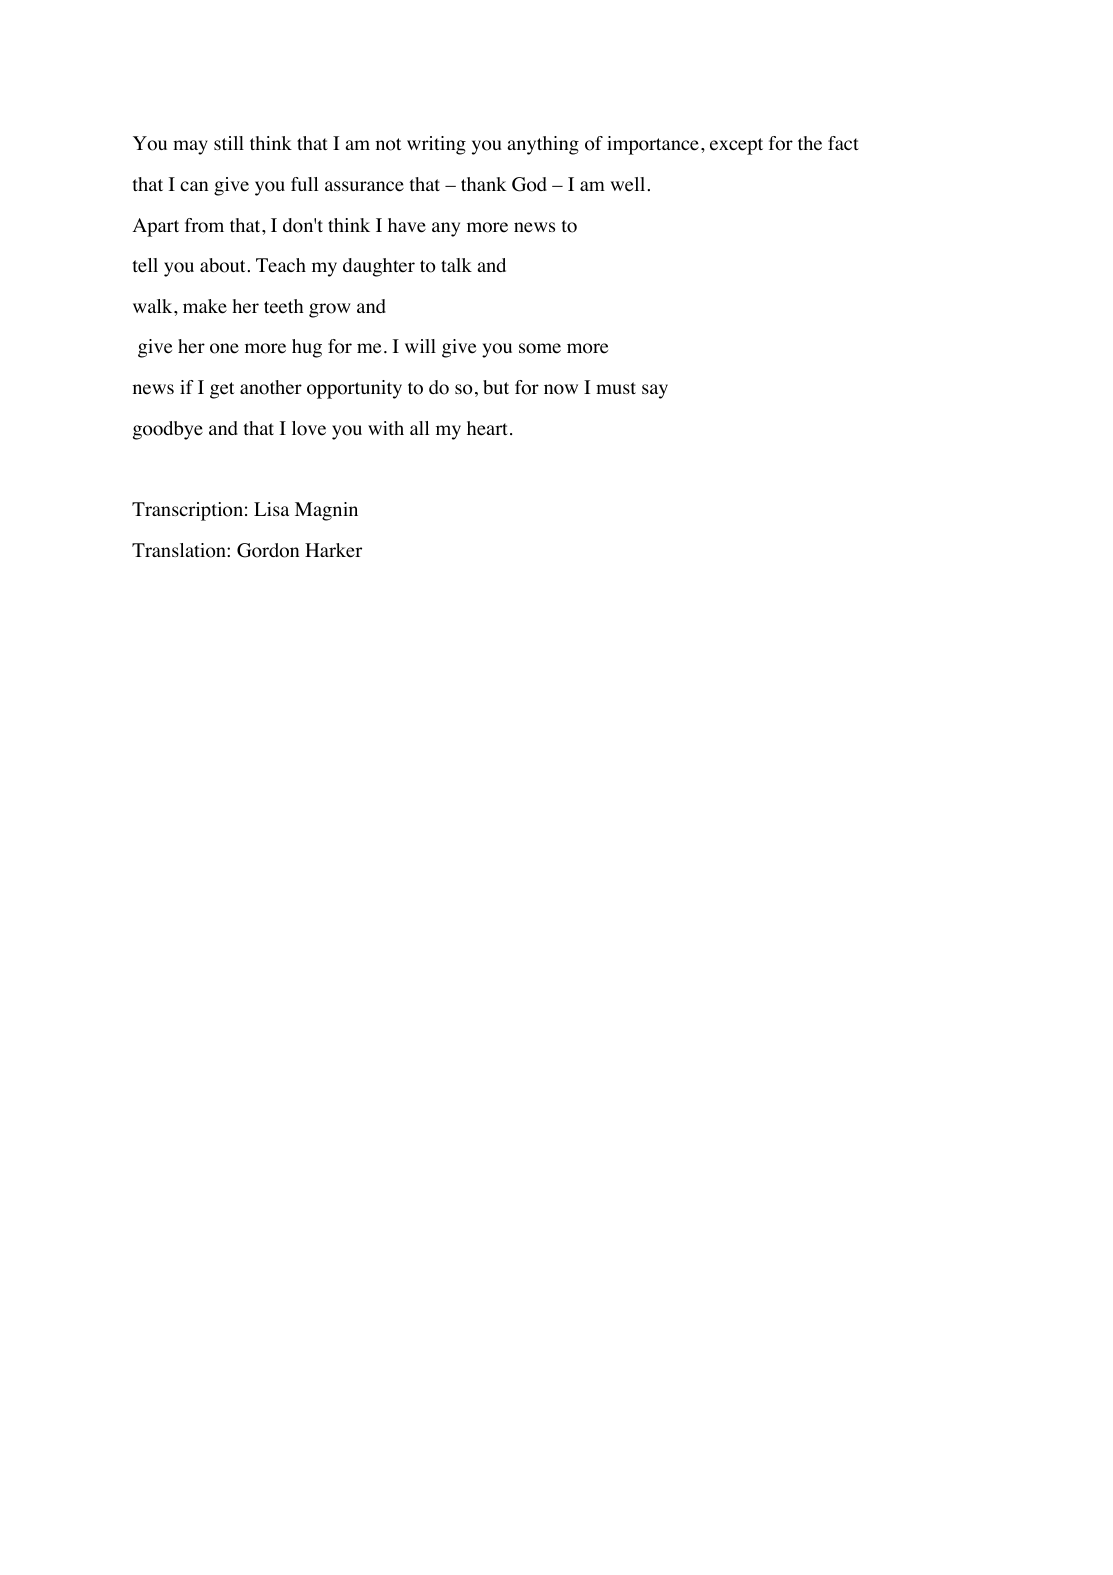  What do you see at coordinates (487, 428) in the document?
I see `heart` at bounding box center [487, 428].
